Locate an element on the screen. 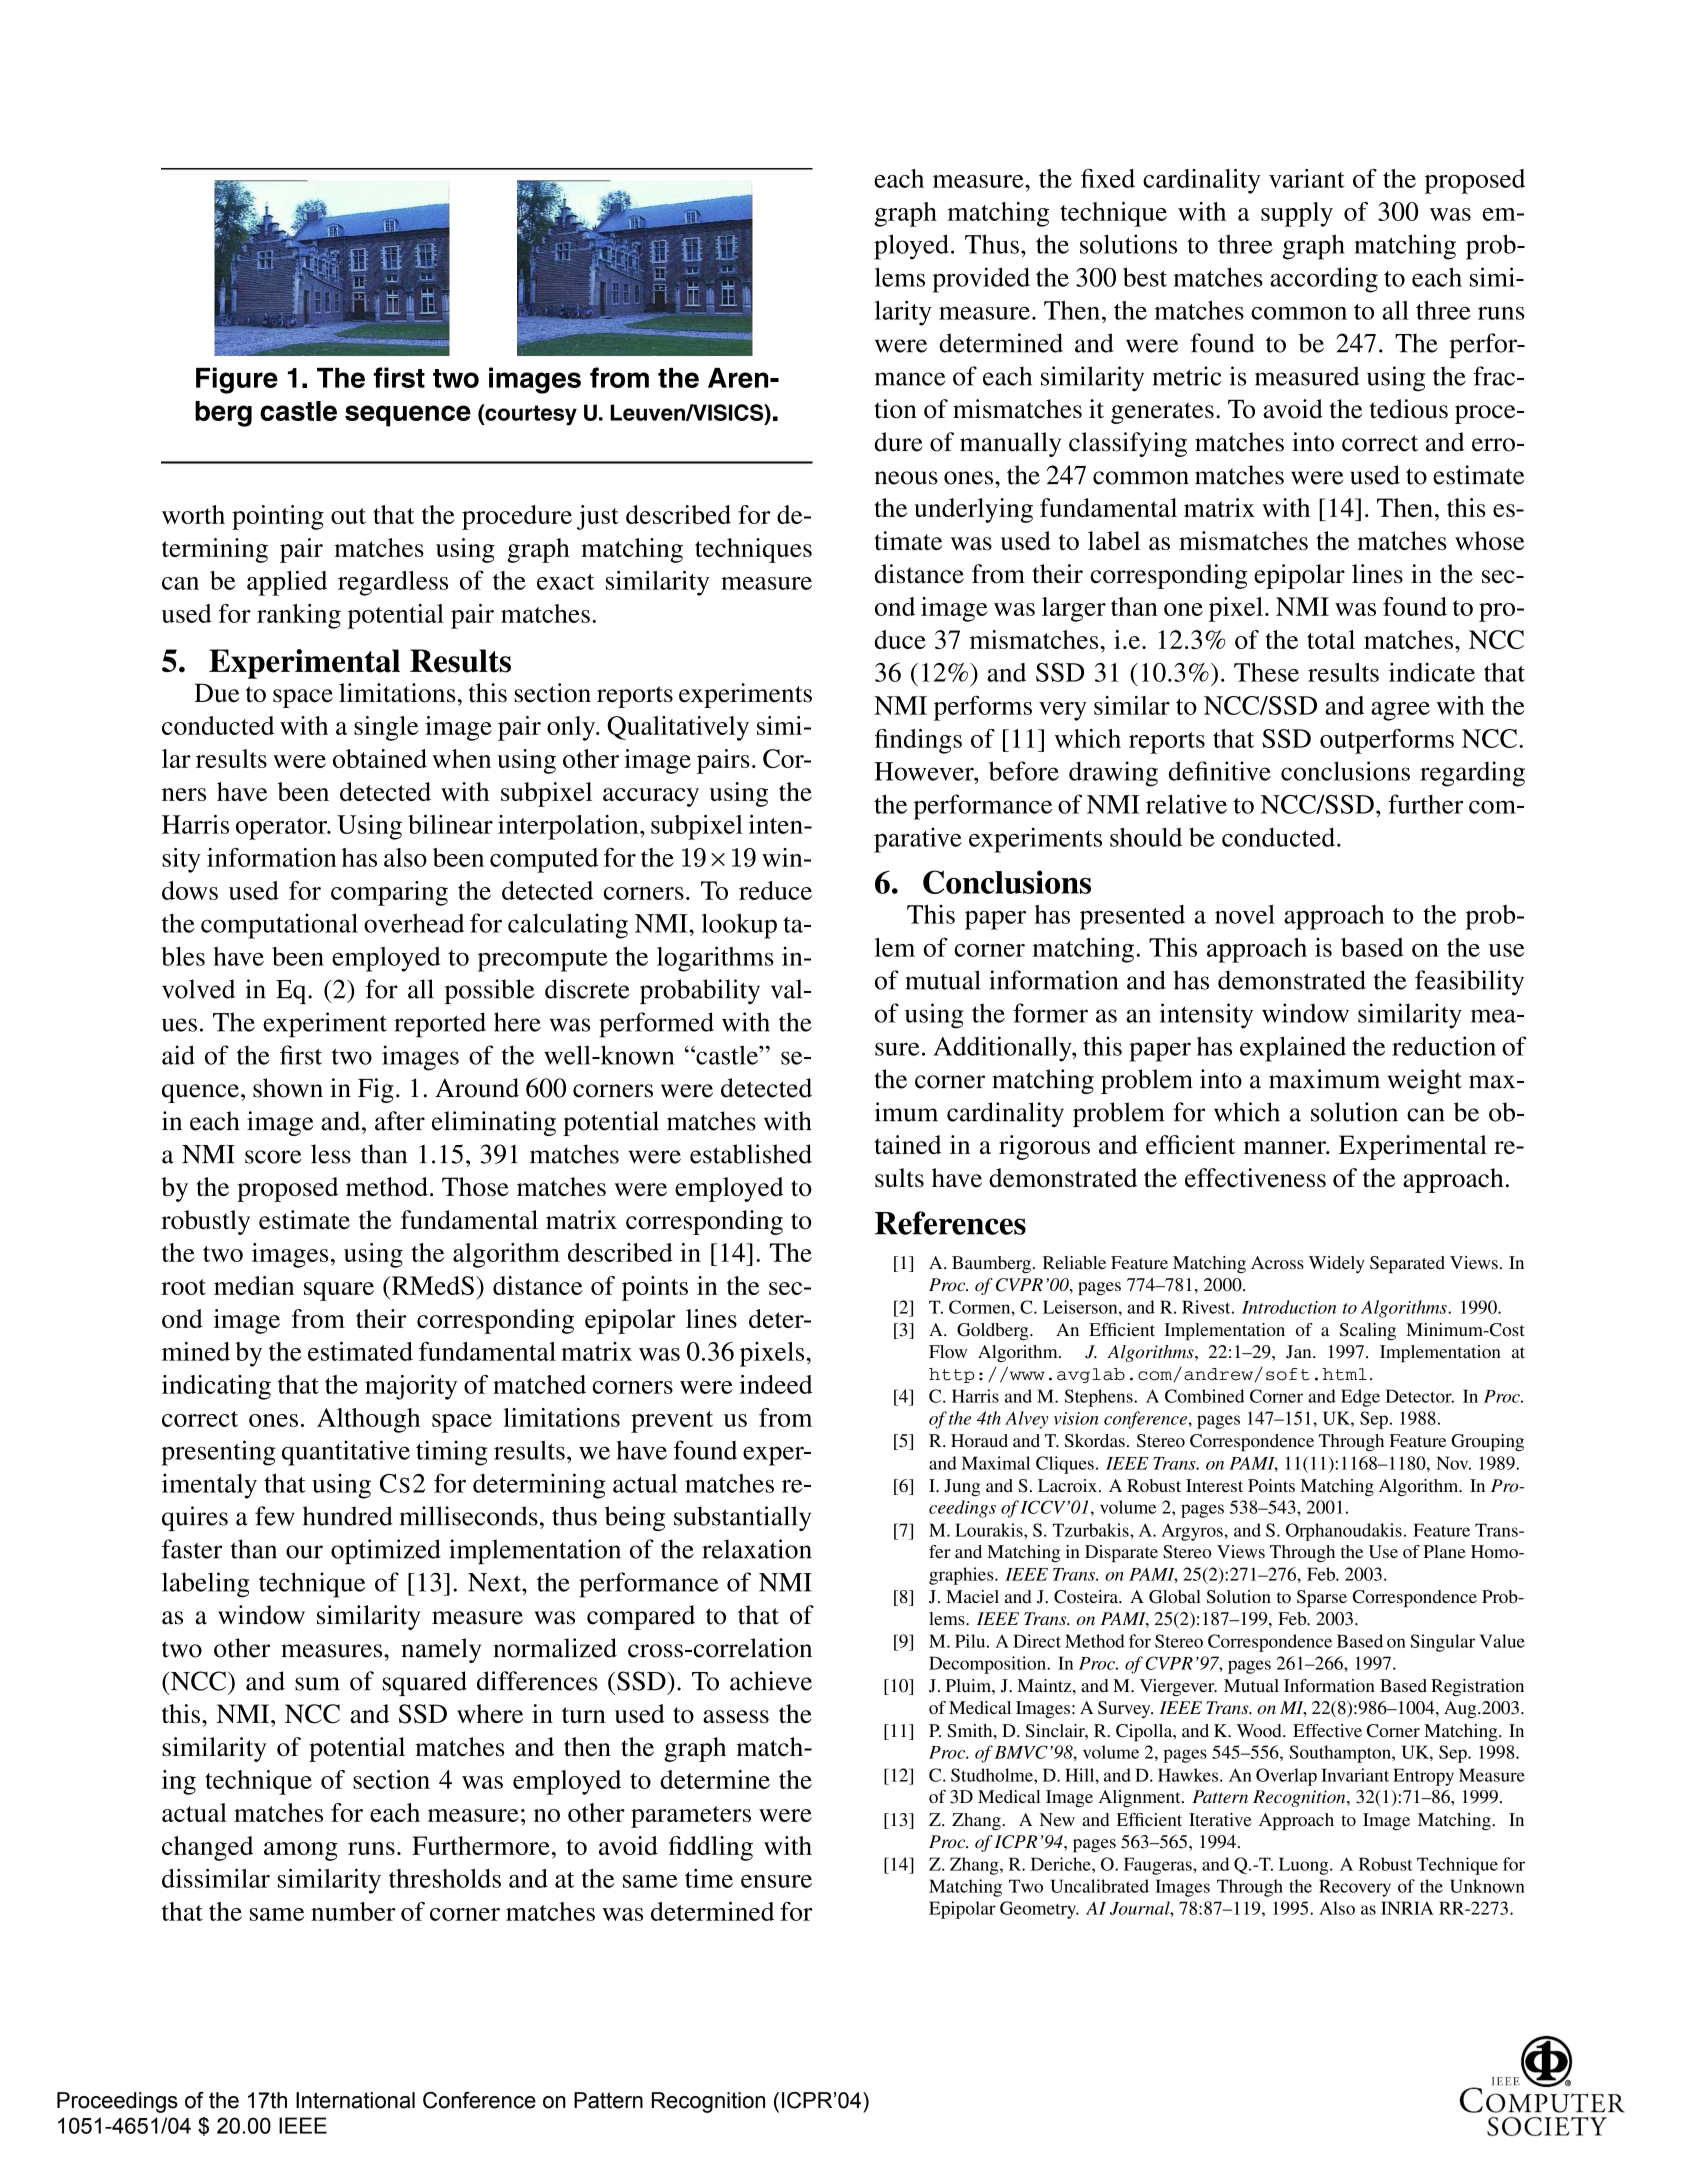 This screenshot has height=2182, width=1686. score is located at coordinates (273, 1157).
